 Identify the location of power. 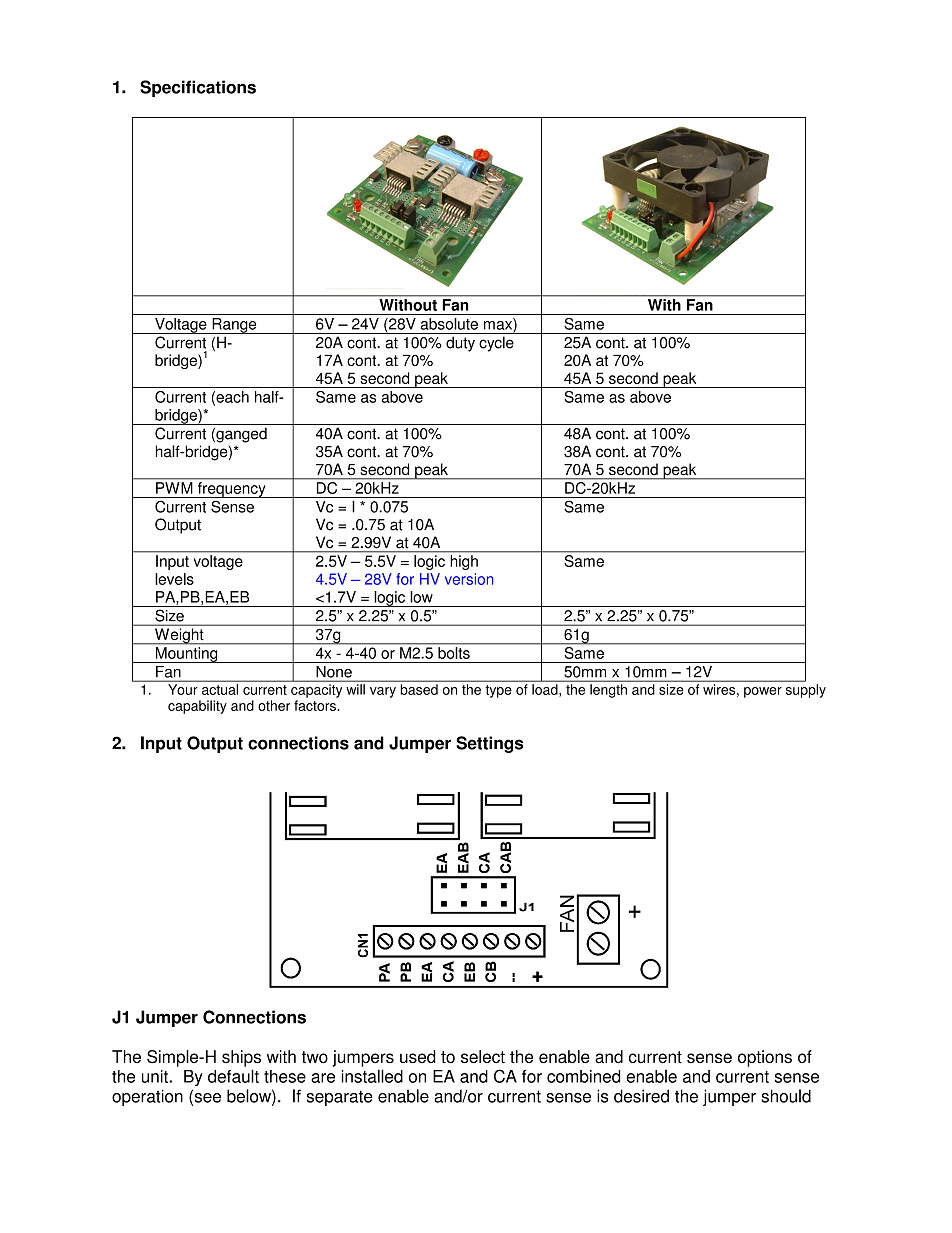
(763, 692).
